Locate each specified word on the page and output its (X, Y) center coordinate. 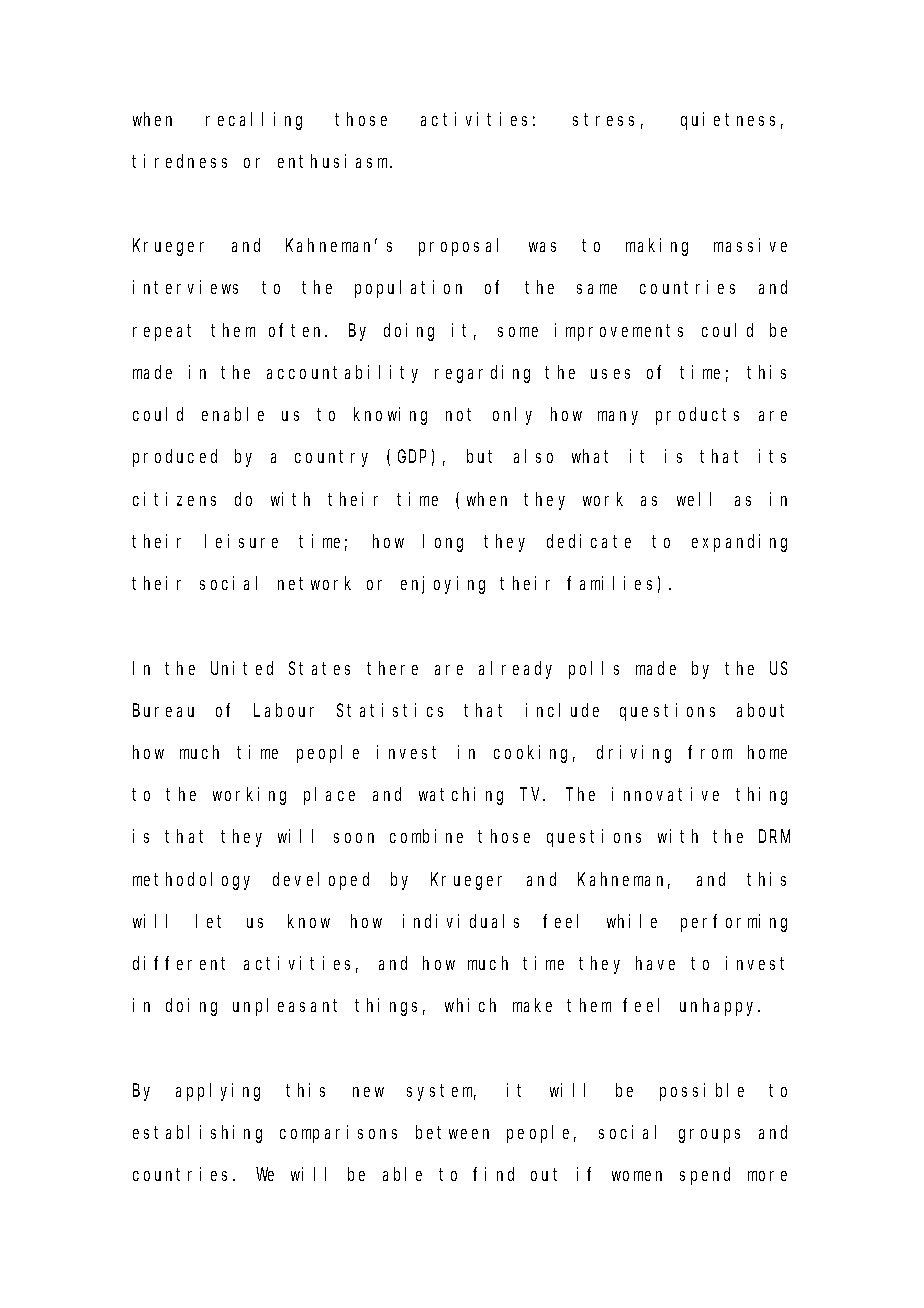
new (368, 1092)
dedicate (589, 541)
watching (461, 796)
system (441, 1092)
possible (702, 1092)
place (329, 796)
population (408, 289)
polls (594, 670)
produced (175, 458)
